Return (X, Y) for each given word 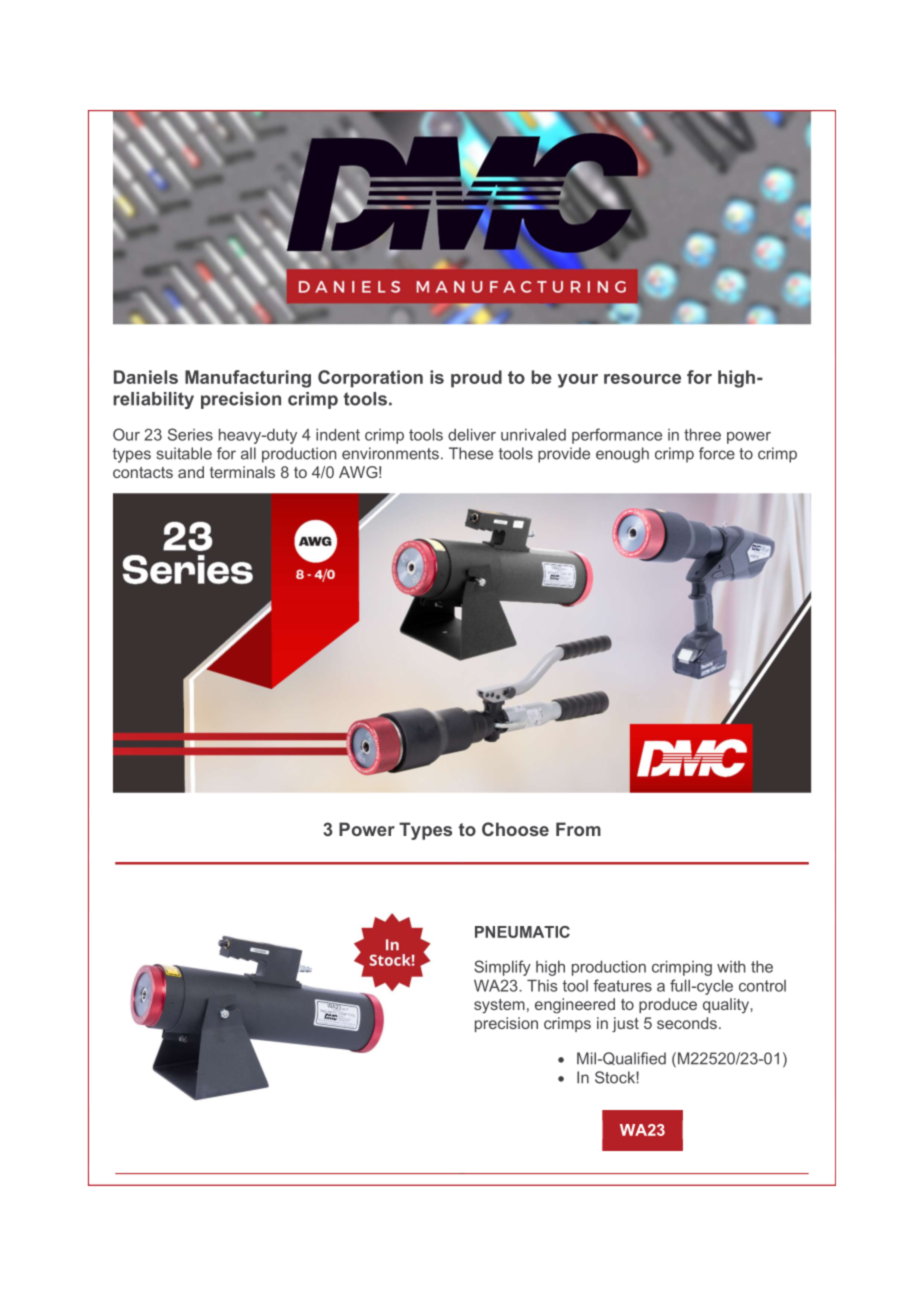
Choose (515, 829)
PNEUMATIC (522, 932)
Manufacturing (248, 379)
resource (642, 379)
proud (476, 379)
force (717, 453)
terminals (242, 472)
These (471, 453)
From (578, 829)
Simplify (502, 968)
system (499, 1006)
